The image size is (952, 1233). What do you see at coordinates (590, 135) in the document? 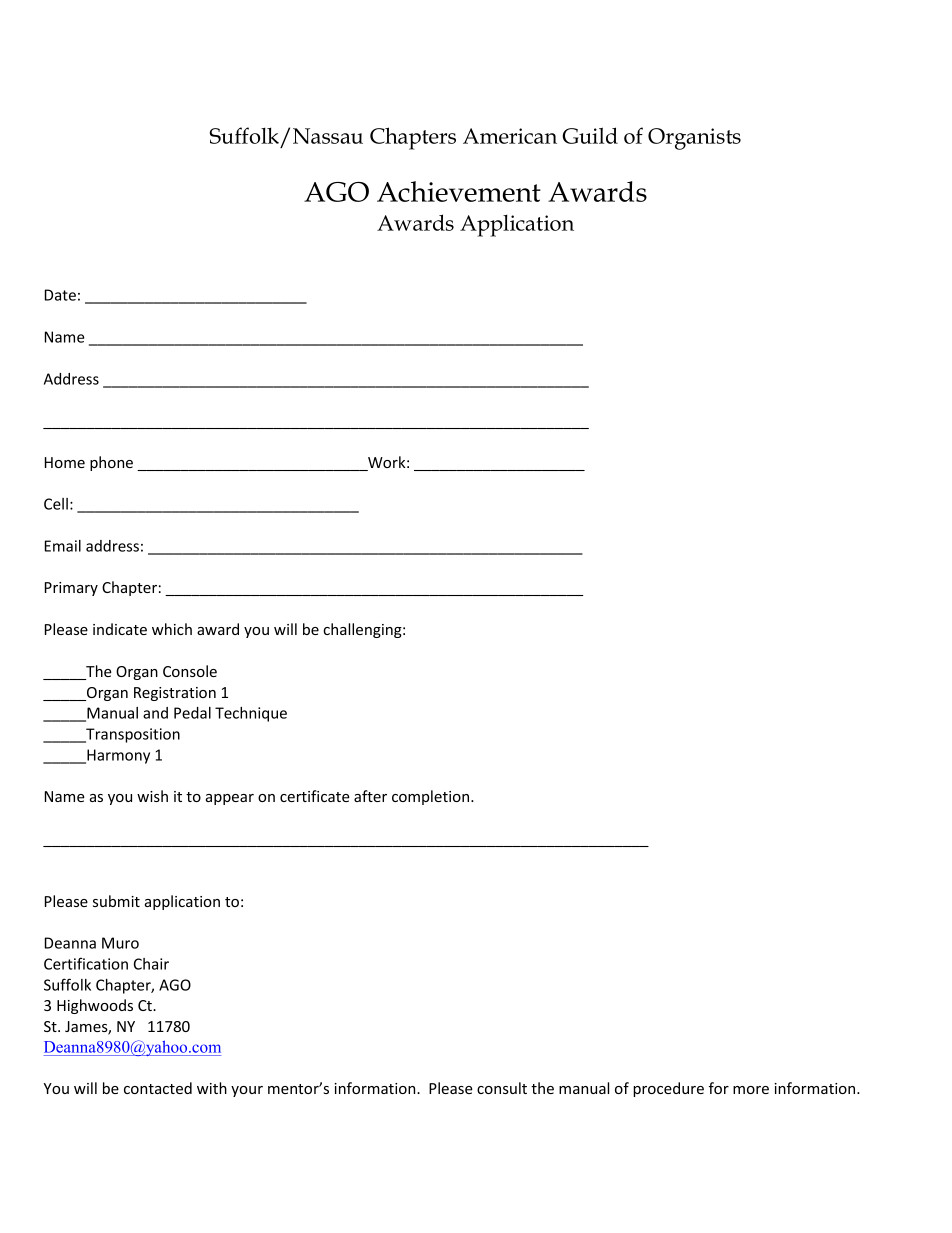
I see `Guild` at bounding box center [590, 135].
